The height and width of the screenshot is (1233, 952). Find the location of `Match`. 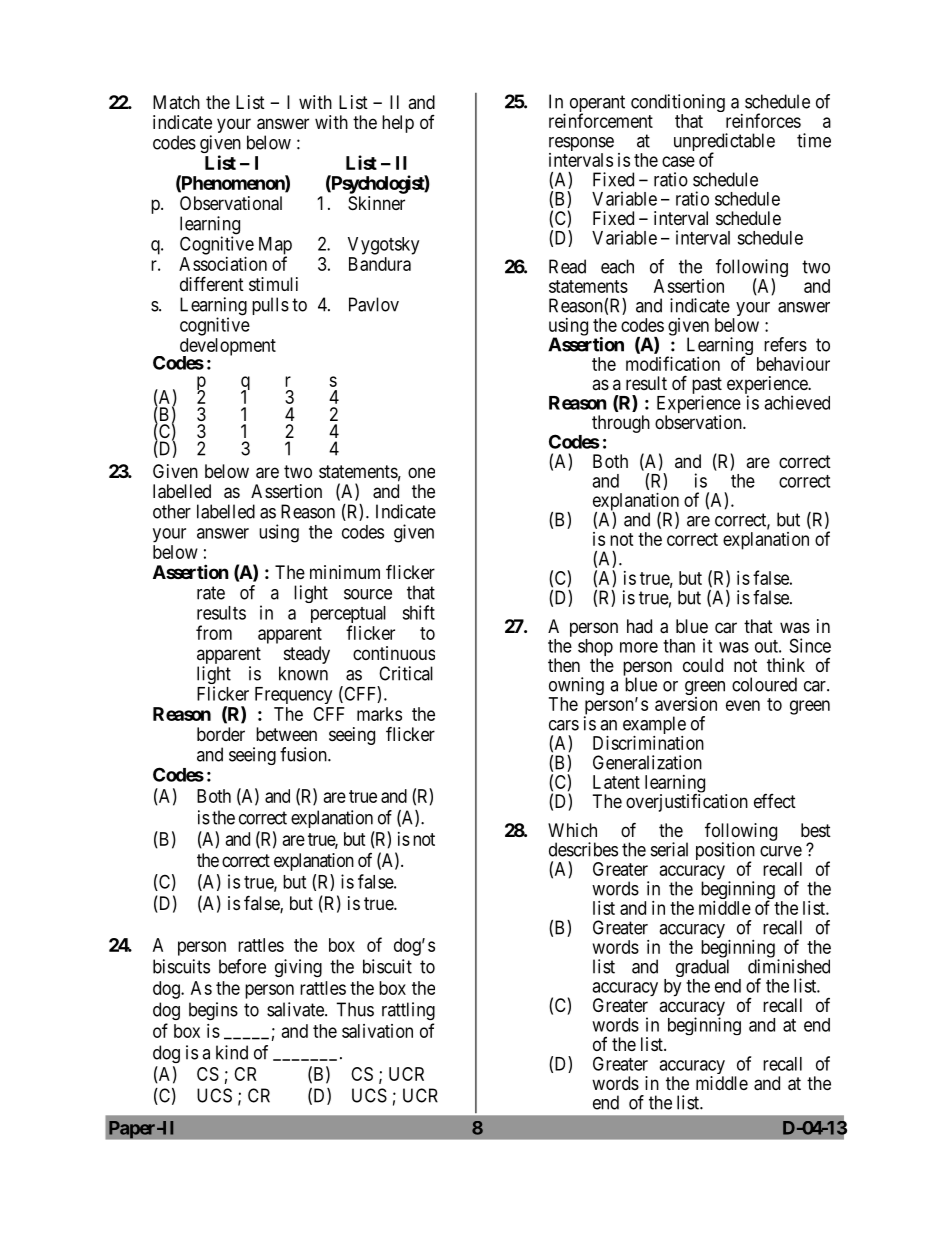

Match is located at coordinates (176, 102).
